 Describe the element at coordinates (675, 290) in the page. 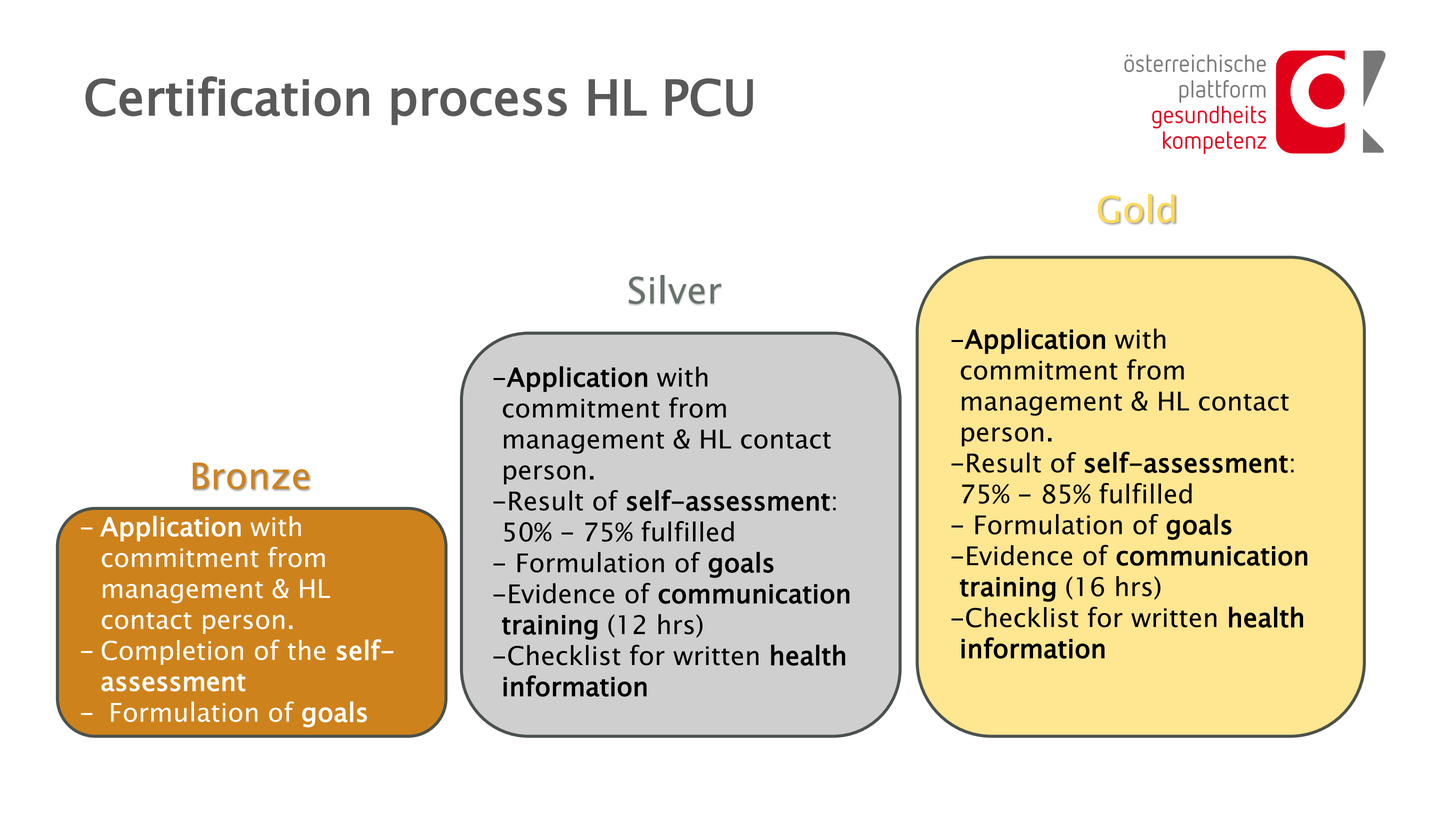

I see `Silver` at that location.
